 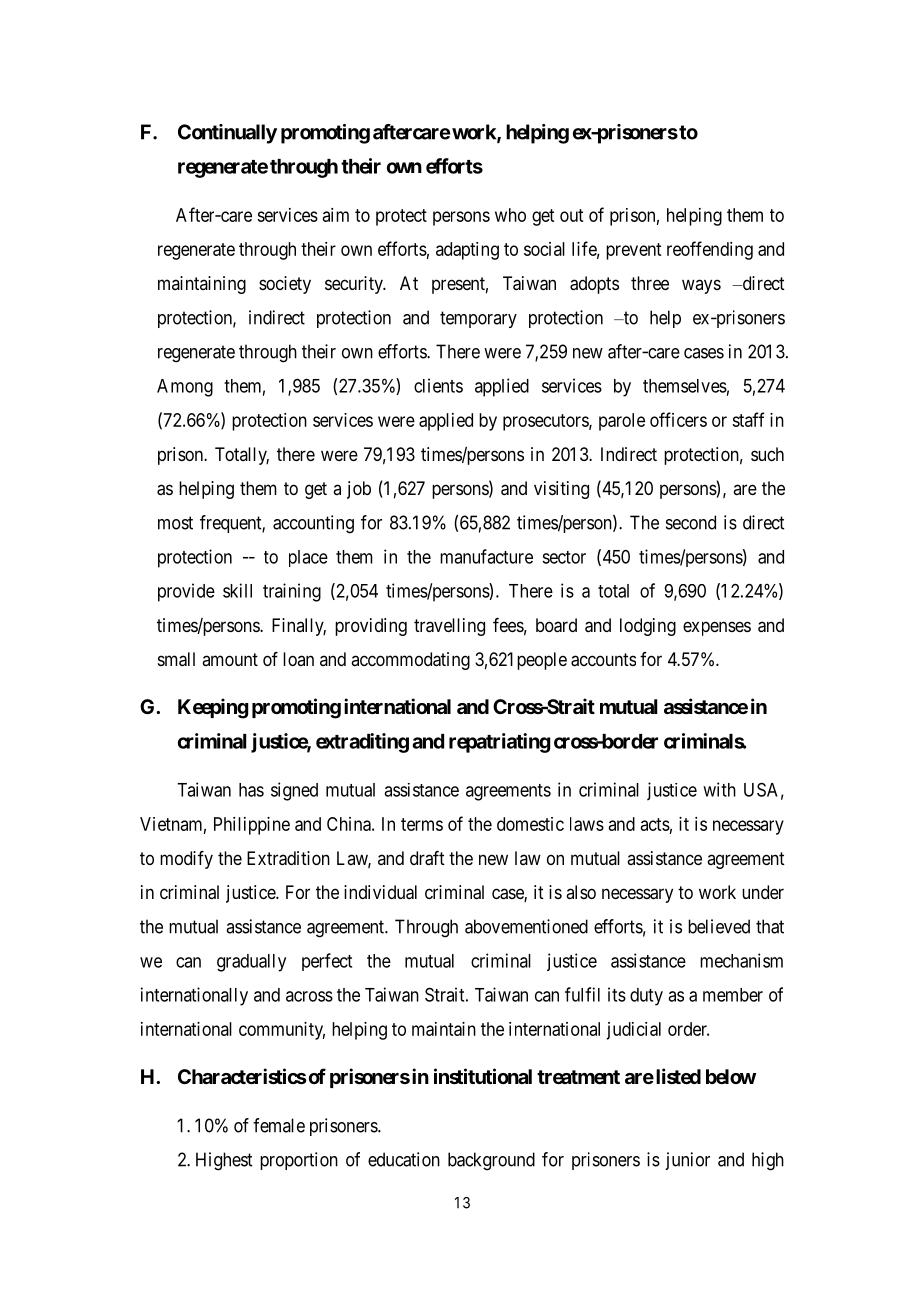 I want to click on who, so click(x=510, y=215).
